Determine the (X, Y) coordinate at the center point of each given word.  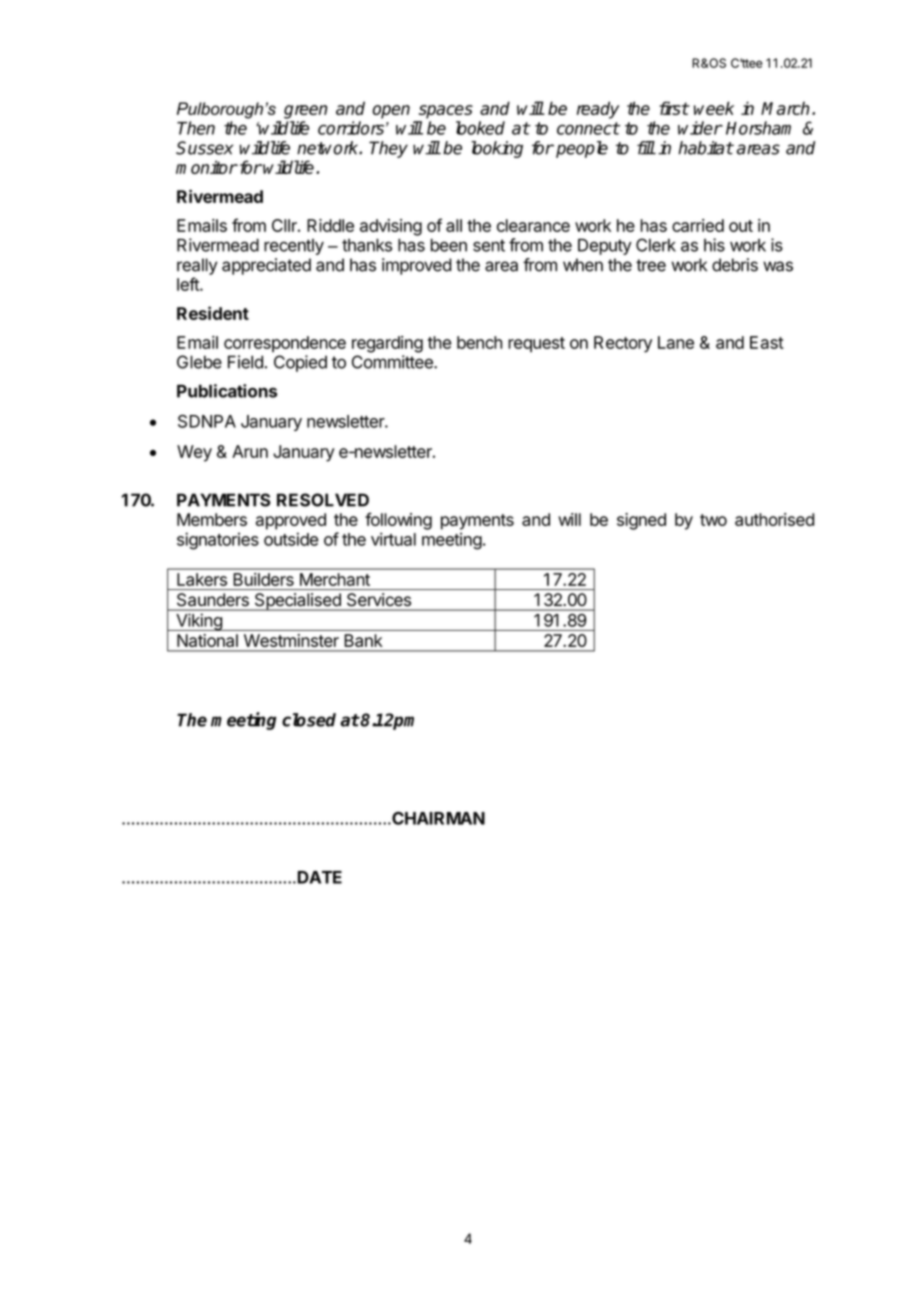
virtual (393, 539)
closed (309, 720)
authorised (774, 519)
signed (641, 521)
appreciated (266, 266)
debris (735, 265)
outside (291, 539)
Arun (250, 451)
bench (479, 342)
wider (700, 128)
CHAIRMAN (437, 818)
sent (489, 245)
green (305, 112)
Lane (676, 342)
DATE (320, 877)
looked (480, 128)
